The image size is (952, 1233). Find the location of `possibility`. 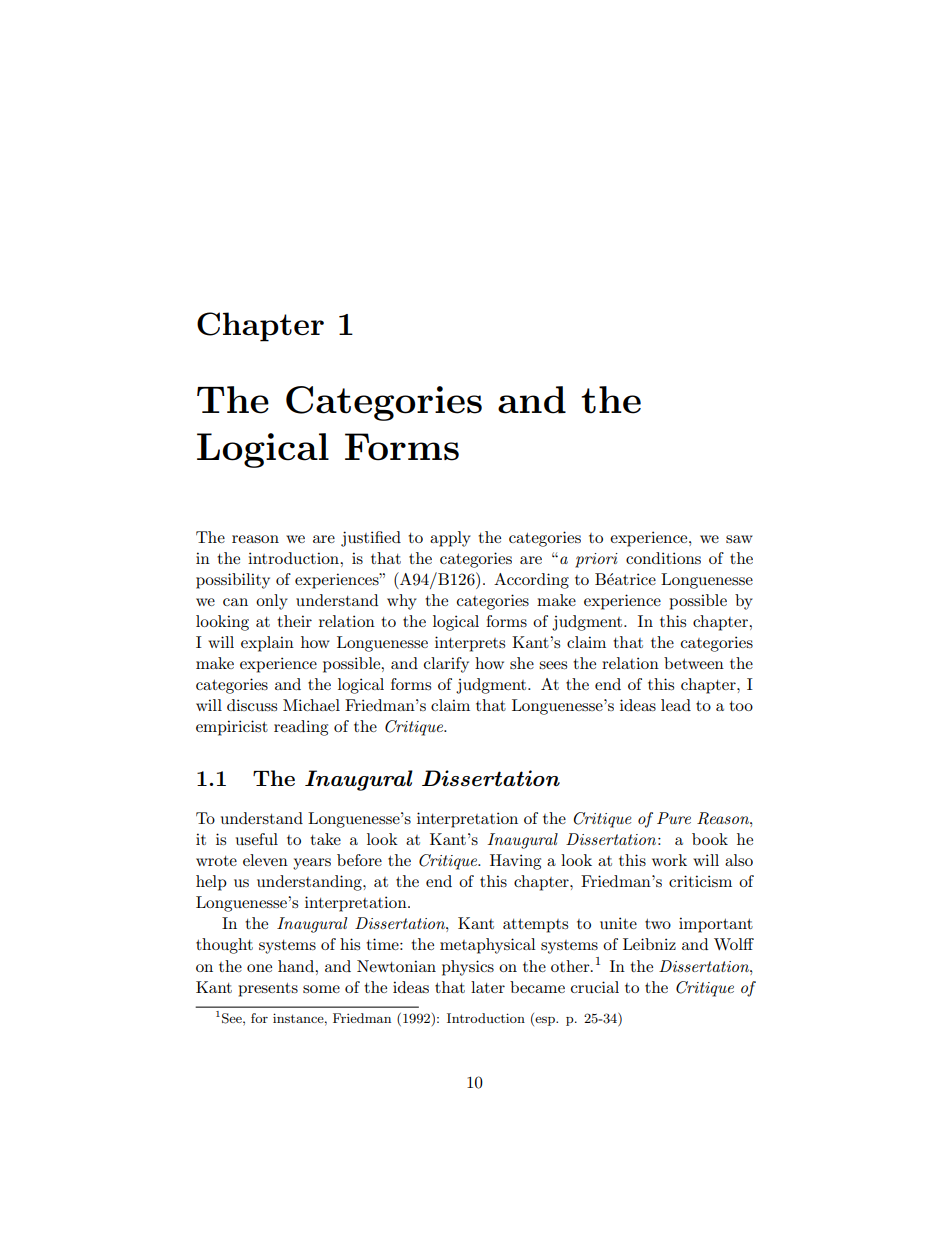

possibility is located at coordinates (233, 581).
